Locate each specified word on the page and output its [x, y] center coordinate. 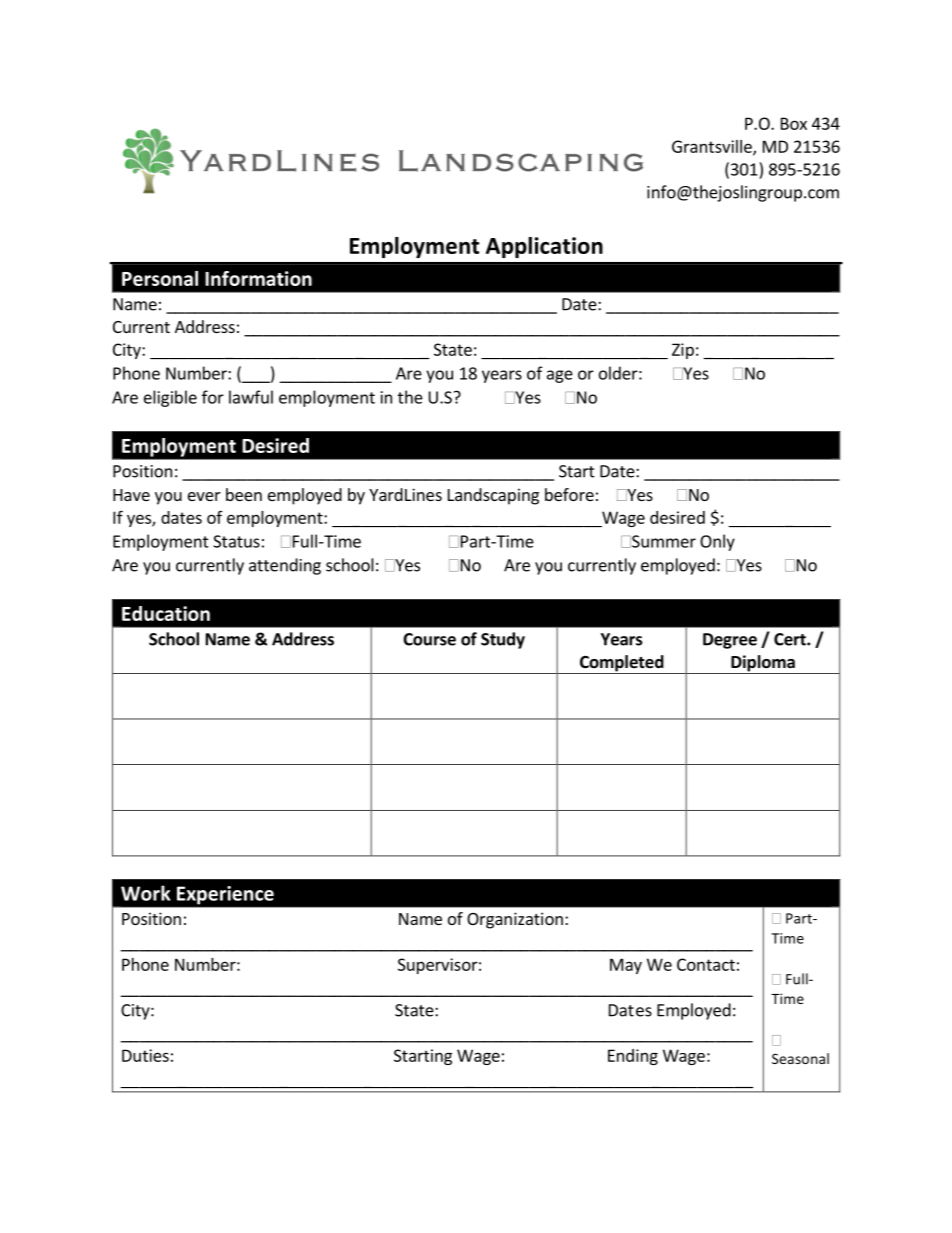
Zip [683, 351]
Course [429, 639]
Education [166, 613]
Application [544, 247]
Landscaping [493, 496]
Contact [706, 964]
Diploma [763, 664]
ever [204, 496]
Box [794, 123]
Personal [160, 278]
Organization [515, 920]
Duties [145, 1055]
